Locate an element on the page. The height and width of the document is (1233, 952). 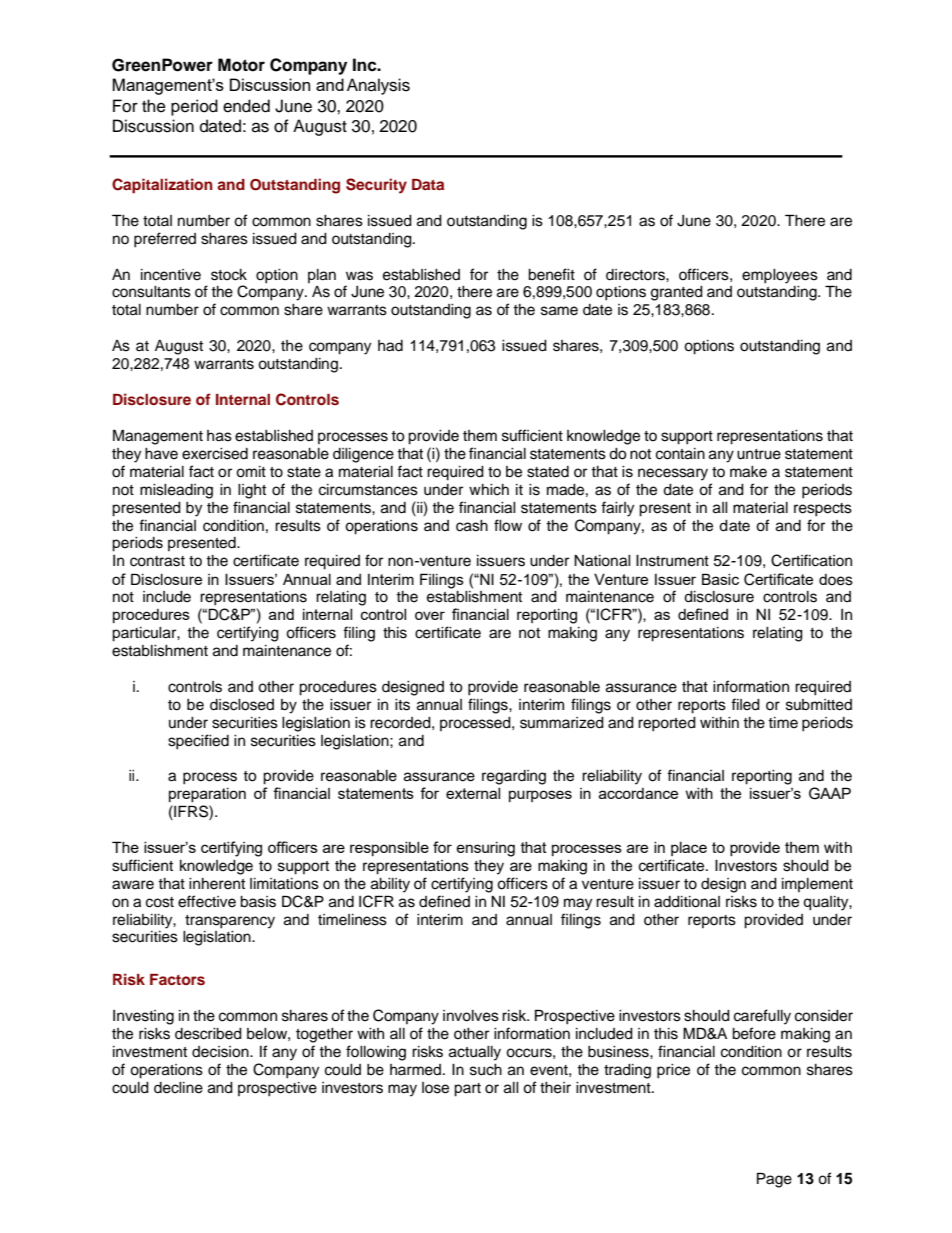
decline is located at coordinates (178, 1088).
